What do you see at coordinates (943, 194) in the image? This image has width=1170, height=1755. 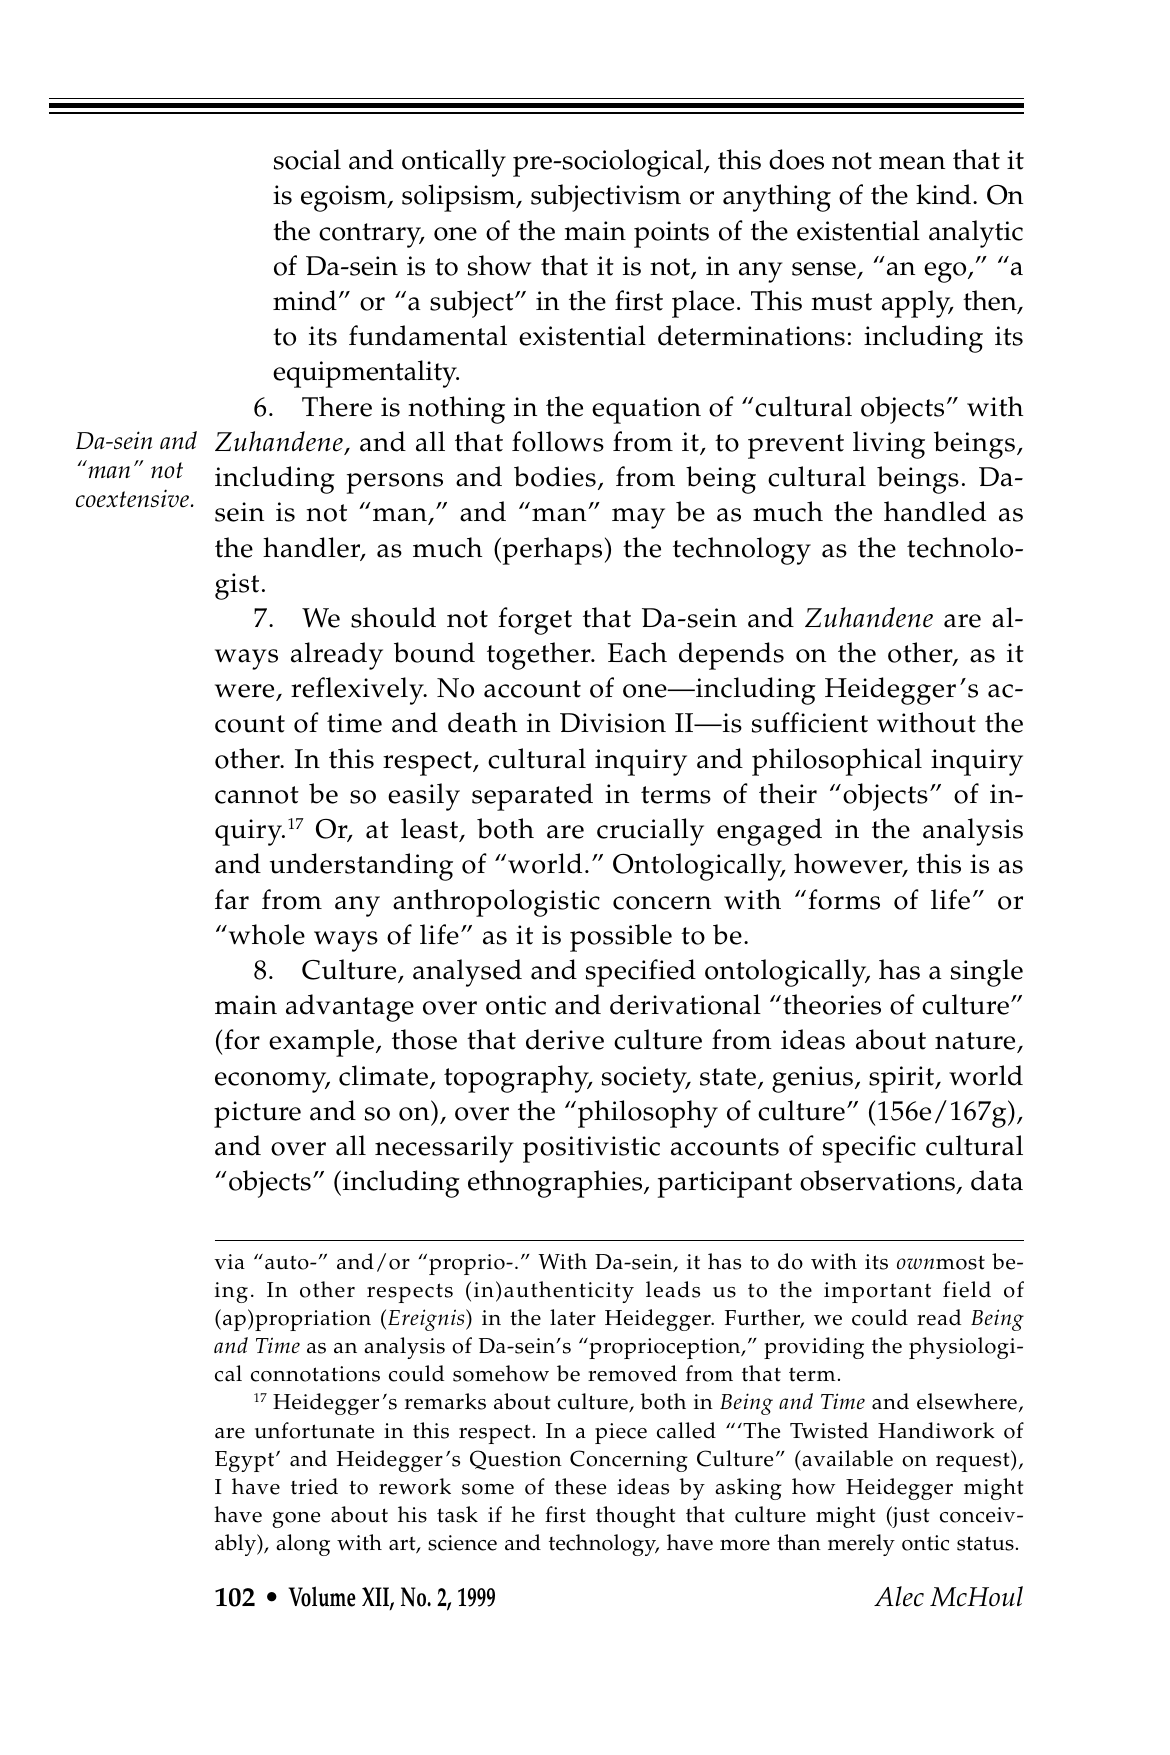 I see `kind` at bounding box center [943, 194].
